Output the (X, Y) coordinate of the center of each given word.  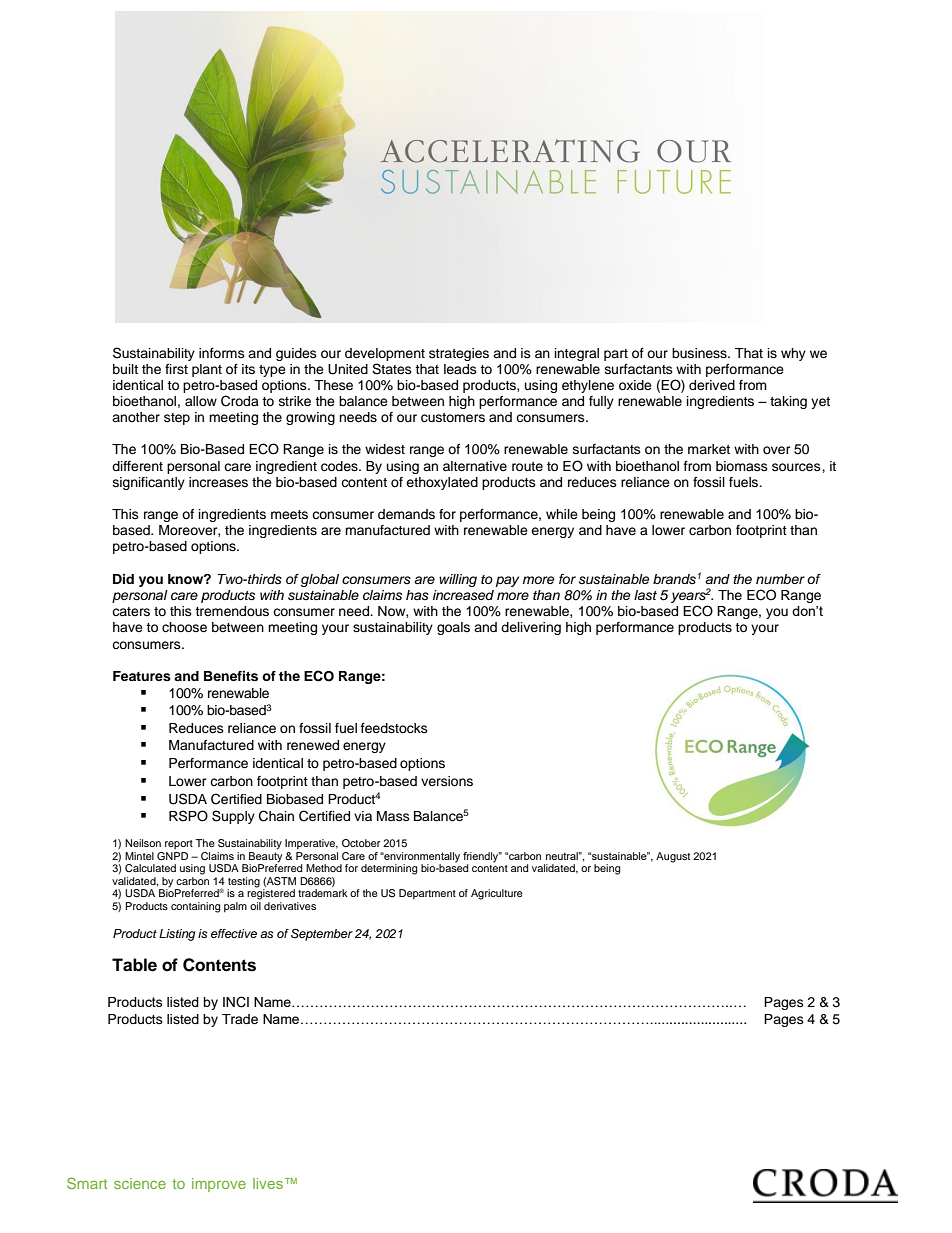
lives (268, 1183)
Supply (233, 817)
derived (712, 385)
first (176, 369)
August (673, 857)
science (140, 1183)
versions (447, 781)
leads (460, 369)
